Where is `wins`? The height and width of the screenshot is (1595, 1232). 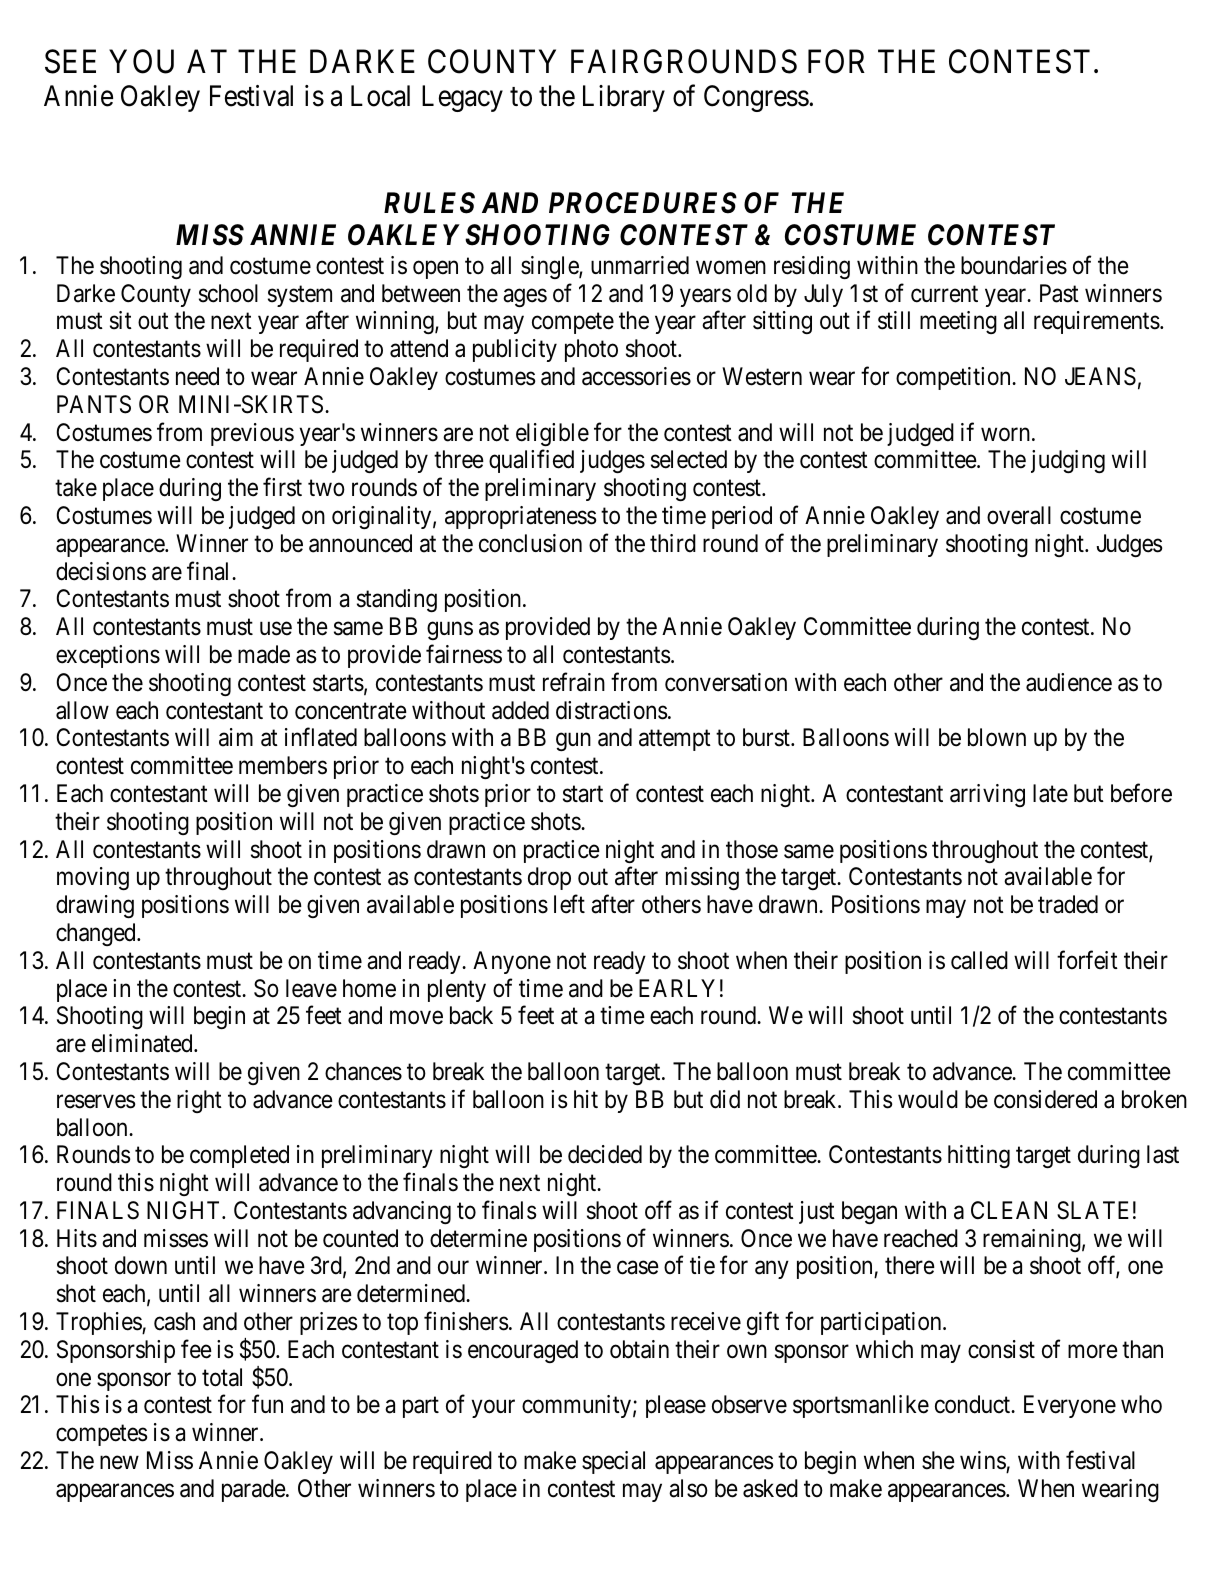
wins is located at coordinates (983, 1460).
